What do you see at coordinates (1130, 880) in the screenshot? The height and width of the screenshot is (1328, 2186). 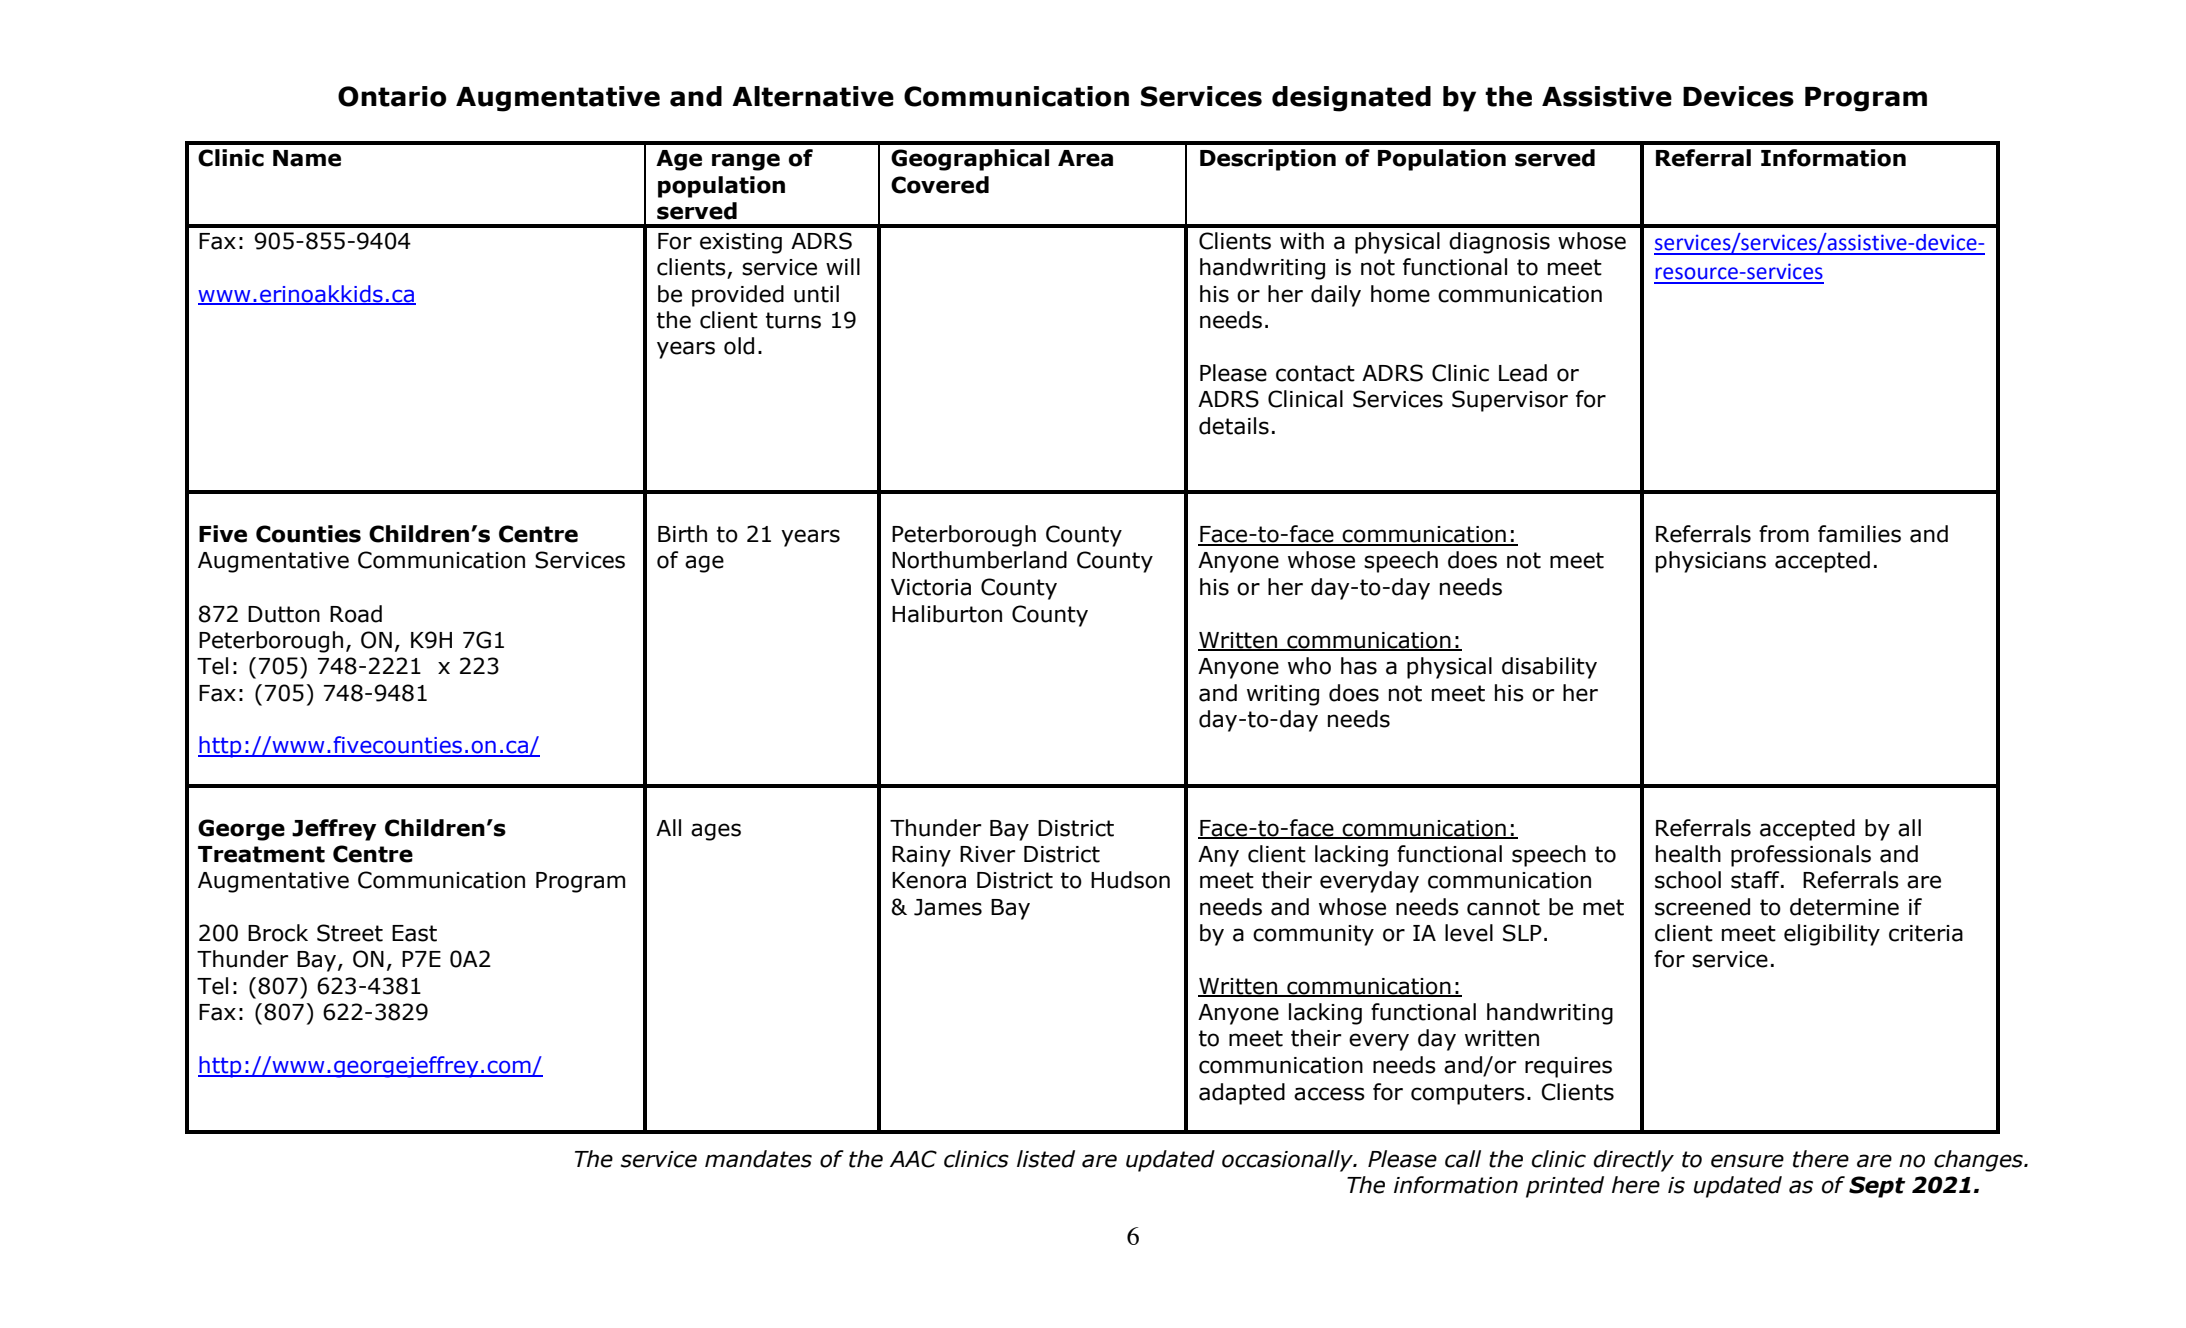 I see `Hudson` at bounding box center [1130, 880].
